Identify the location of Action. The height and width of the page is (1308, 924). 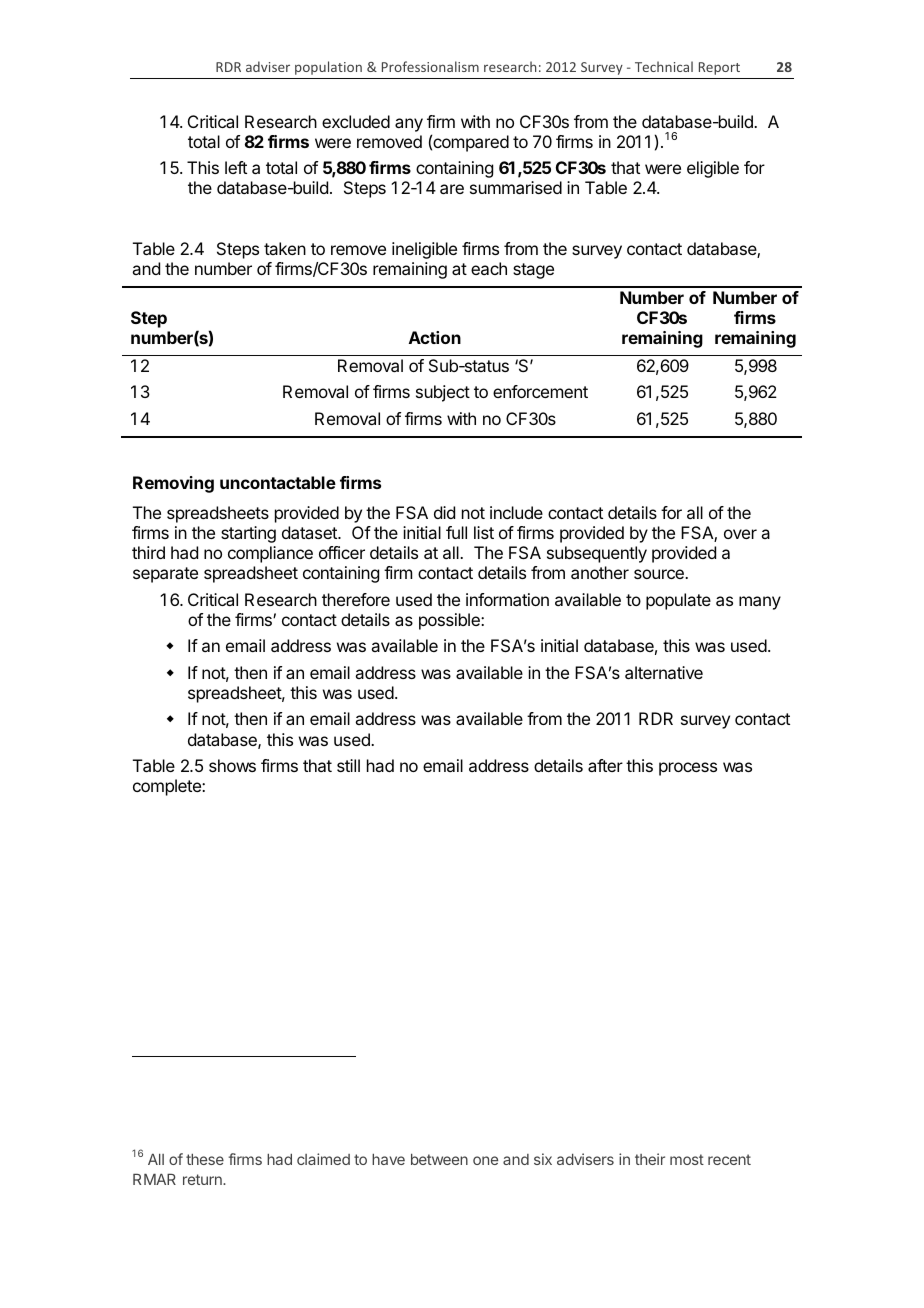
(435, 337).
